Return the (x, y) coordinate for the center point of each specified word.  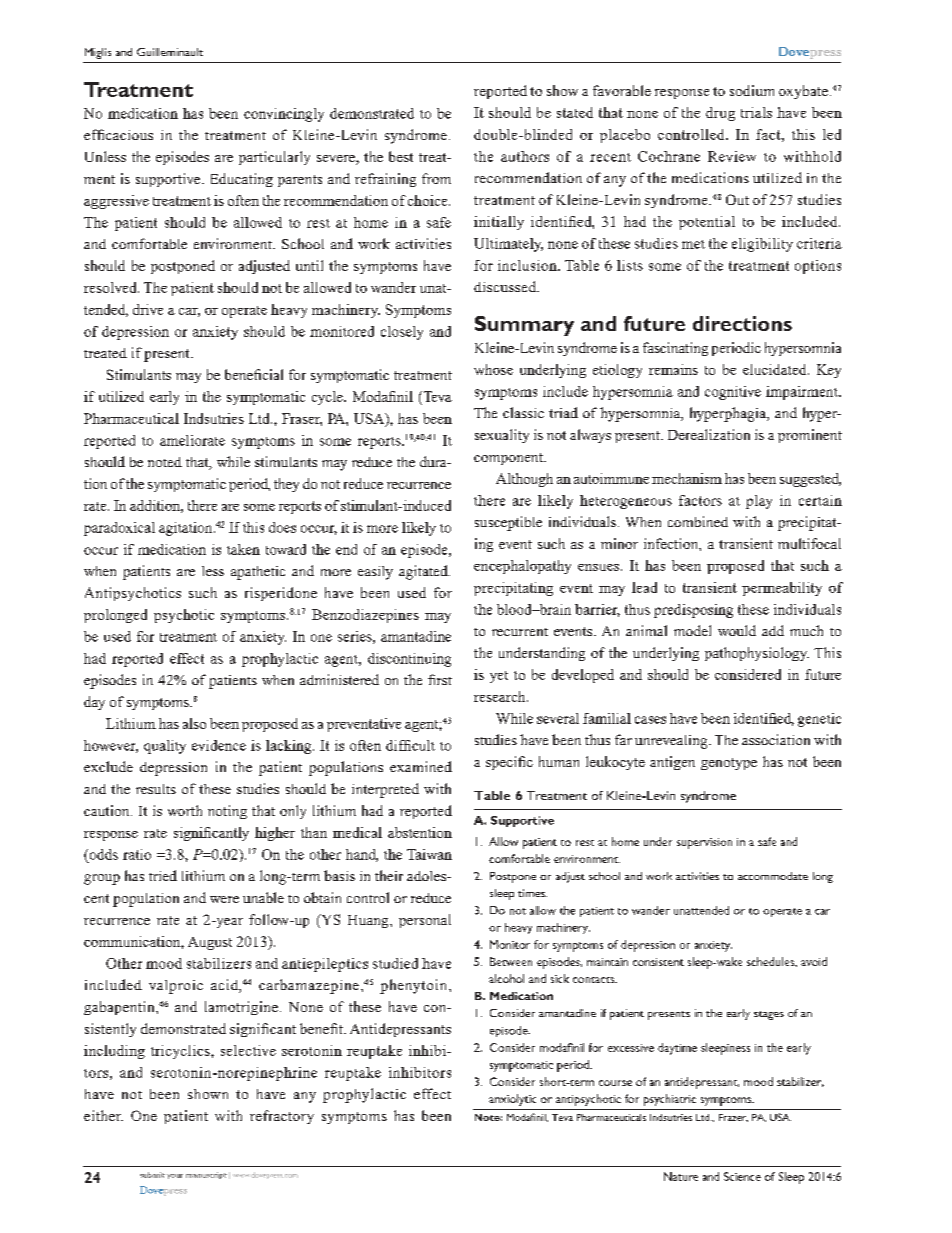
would (737, 630)
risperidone (281, 594)
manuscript (206, 1175)
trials (756, 112)
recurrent (520, 632)
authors (525, 156)
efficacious (118, 134)
